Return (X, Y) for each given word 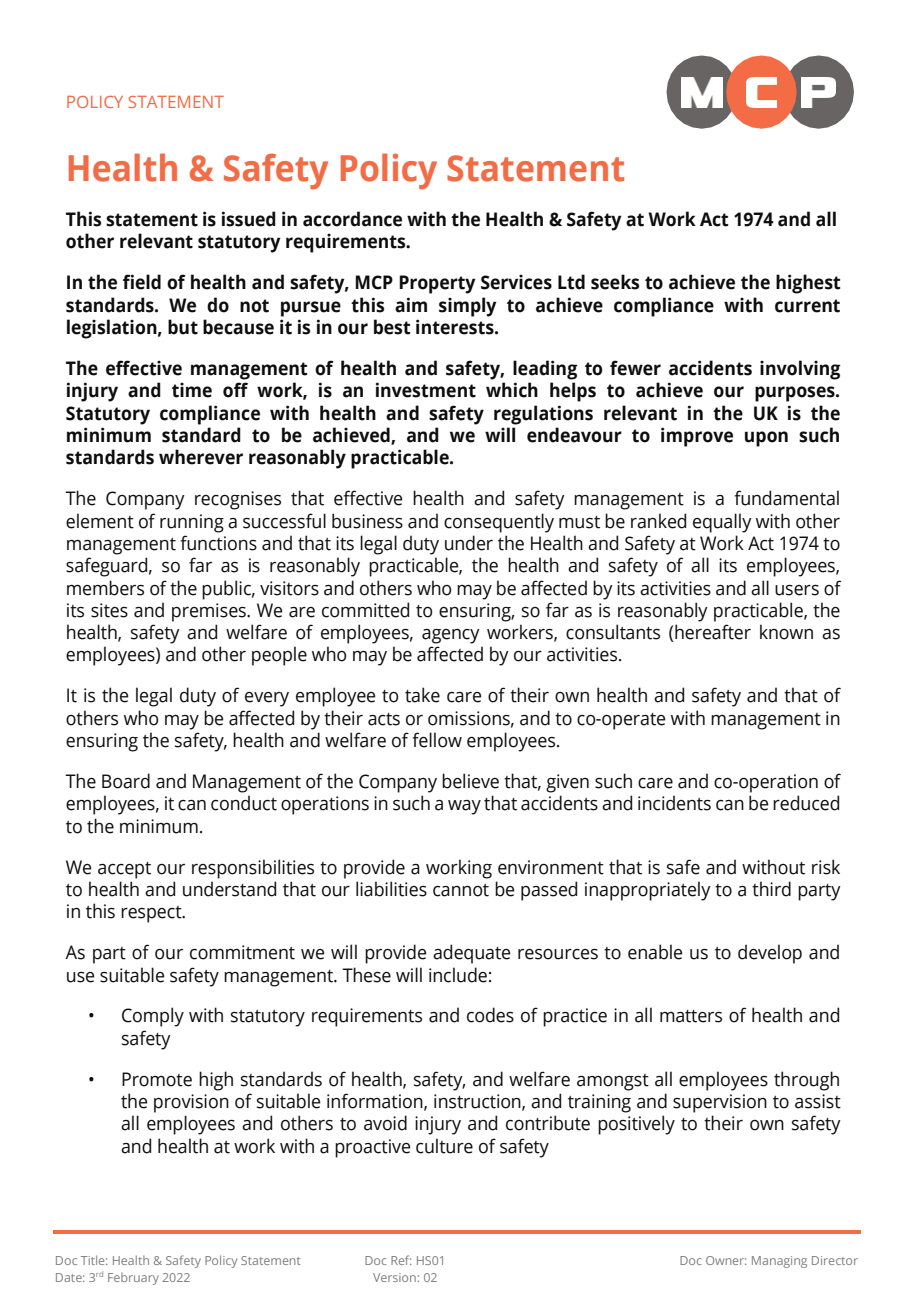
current (807, 306)
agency (451, 636)
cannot (461, 890)
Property (437, 284)
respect (152, 914)
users (797, 590)
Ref (401, 1260)
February (133, 1279)
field (142, 282)
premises (210, 612)
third (771, 889)
